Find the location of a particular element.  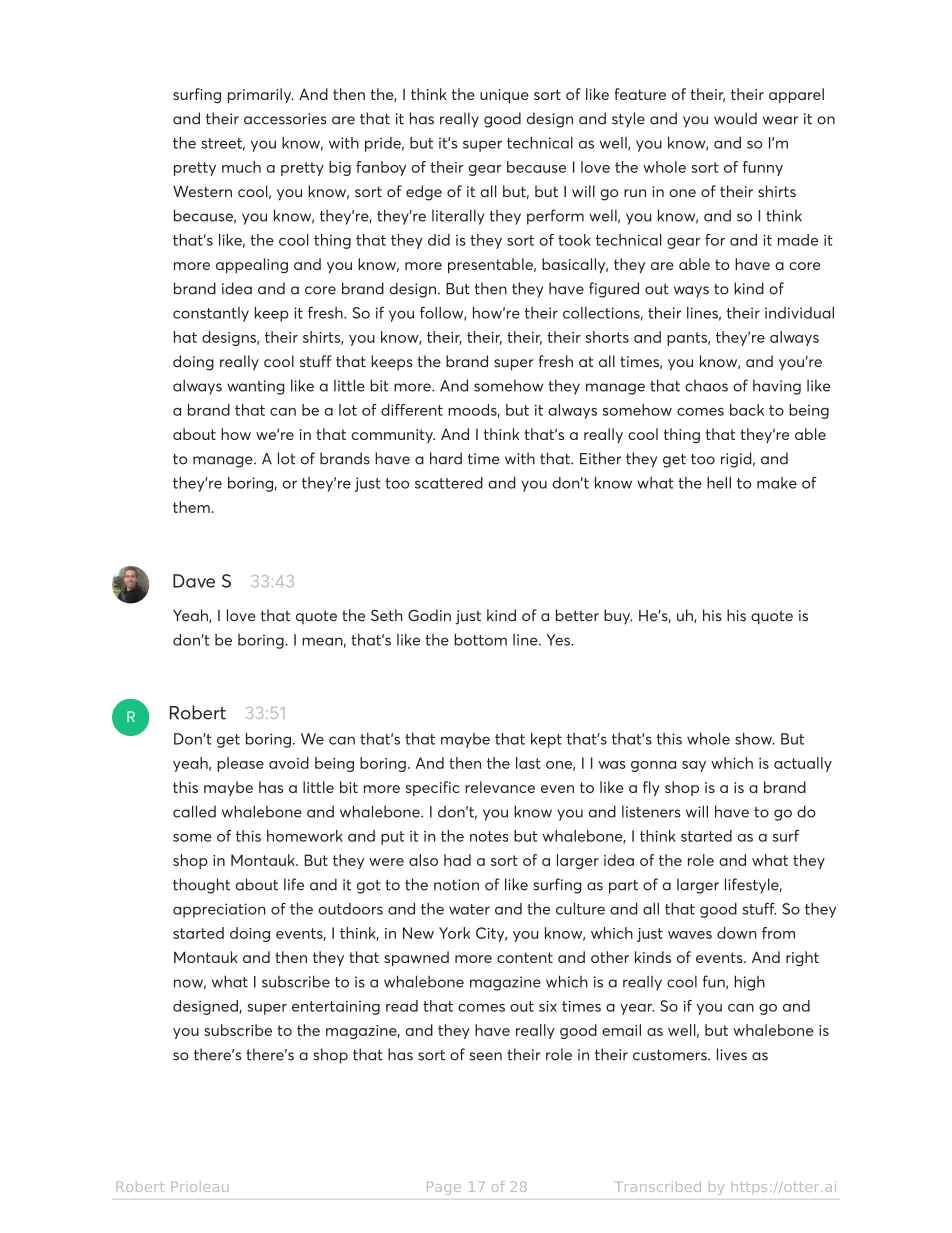

them is located at coordinates (191, 507).
